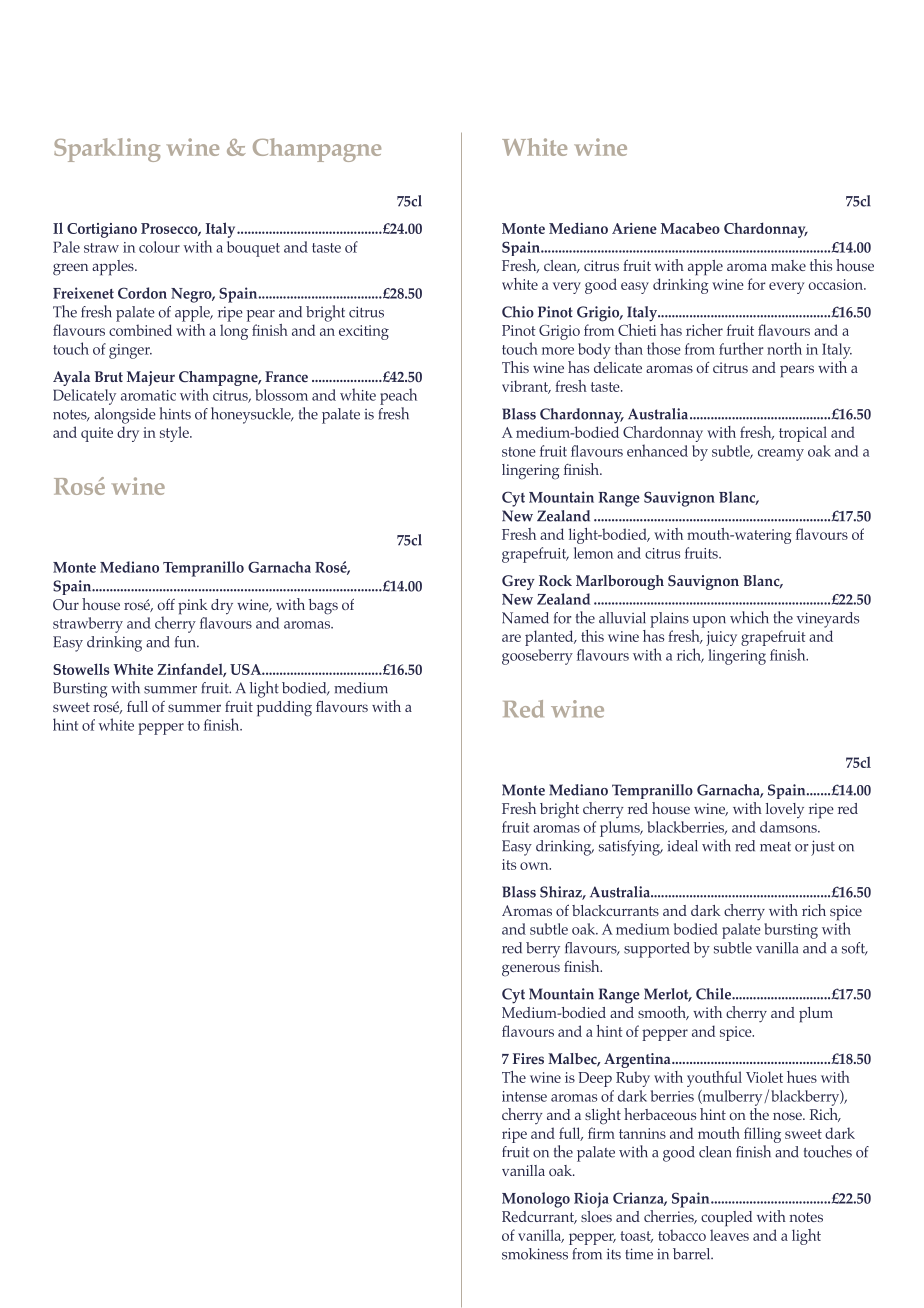  I want to click on creamy, so click(781, 455).
